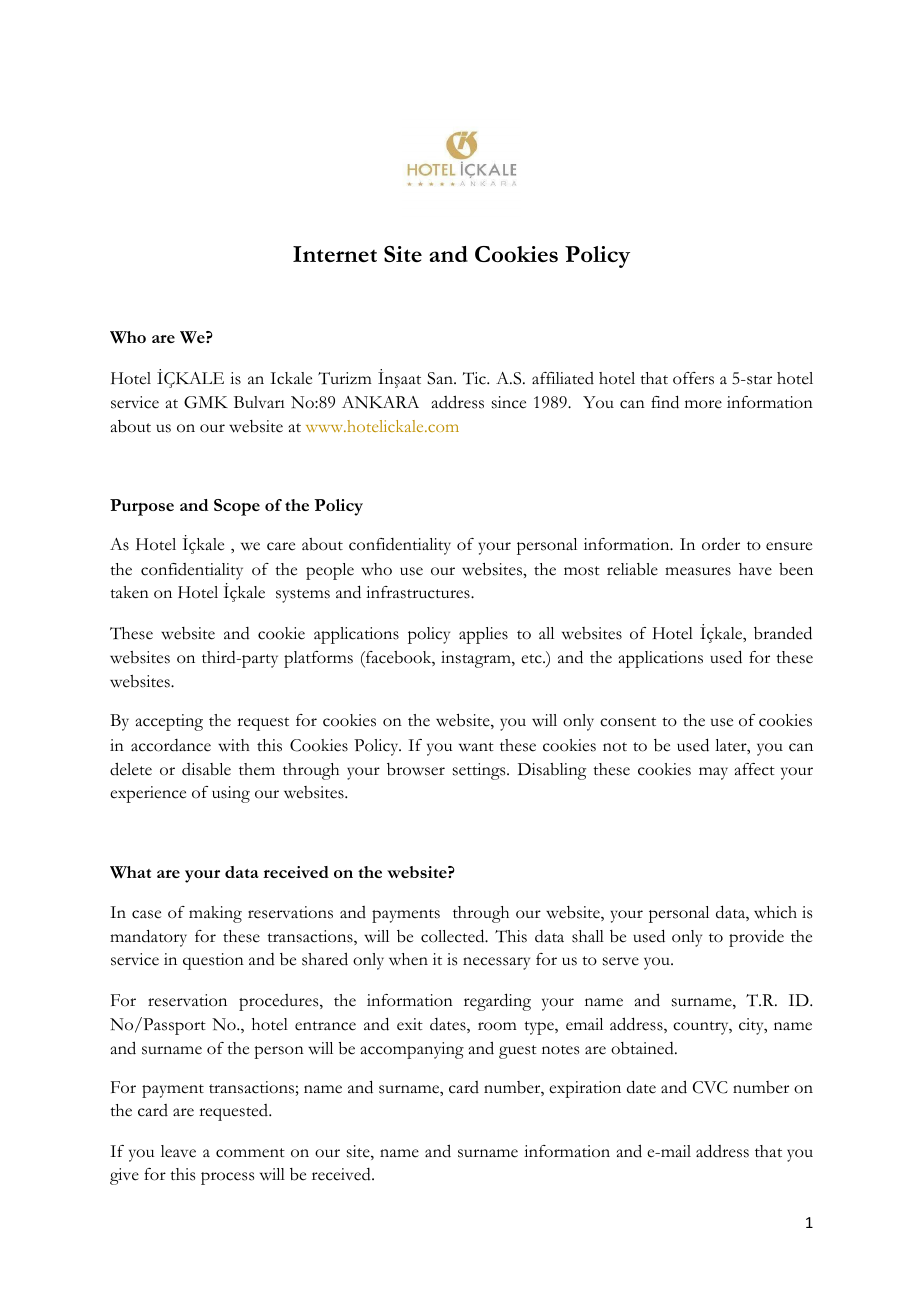 The image size is (924, 1308). I want to click on leave, so click(178, 1151).
